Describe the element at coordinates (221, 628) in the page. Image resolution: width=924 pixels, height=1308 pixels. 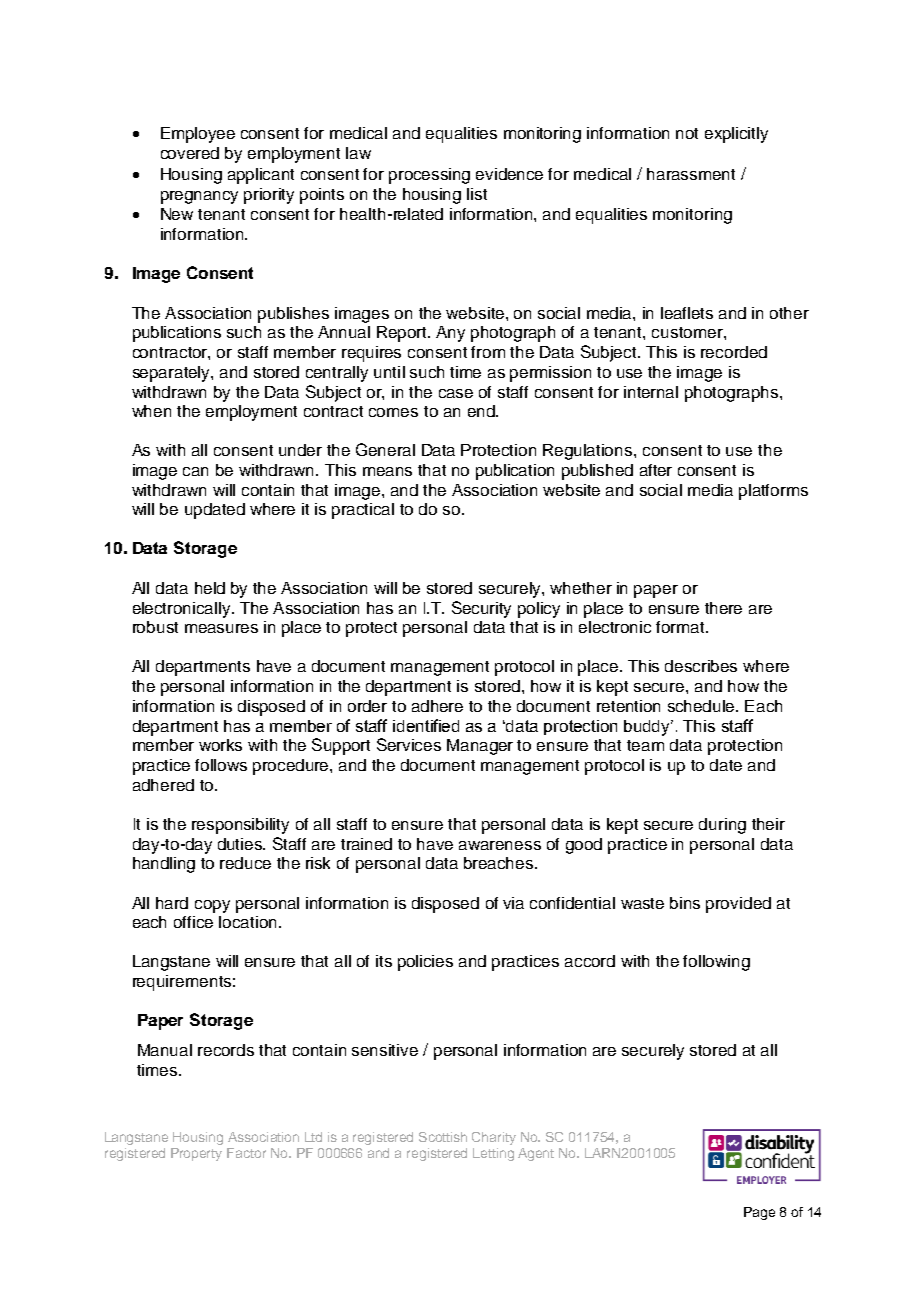
I see `measures` at that location.
